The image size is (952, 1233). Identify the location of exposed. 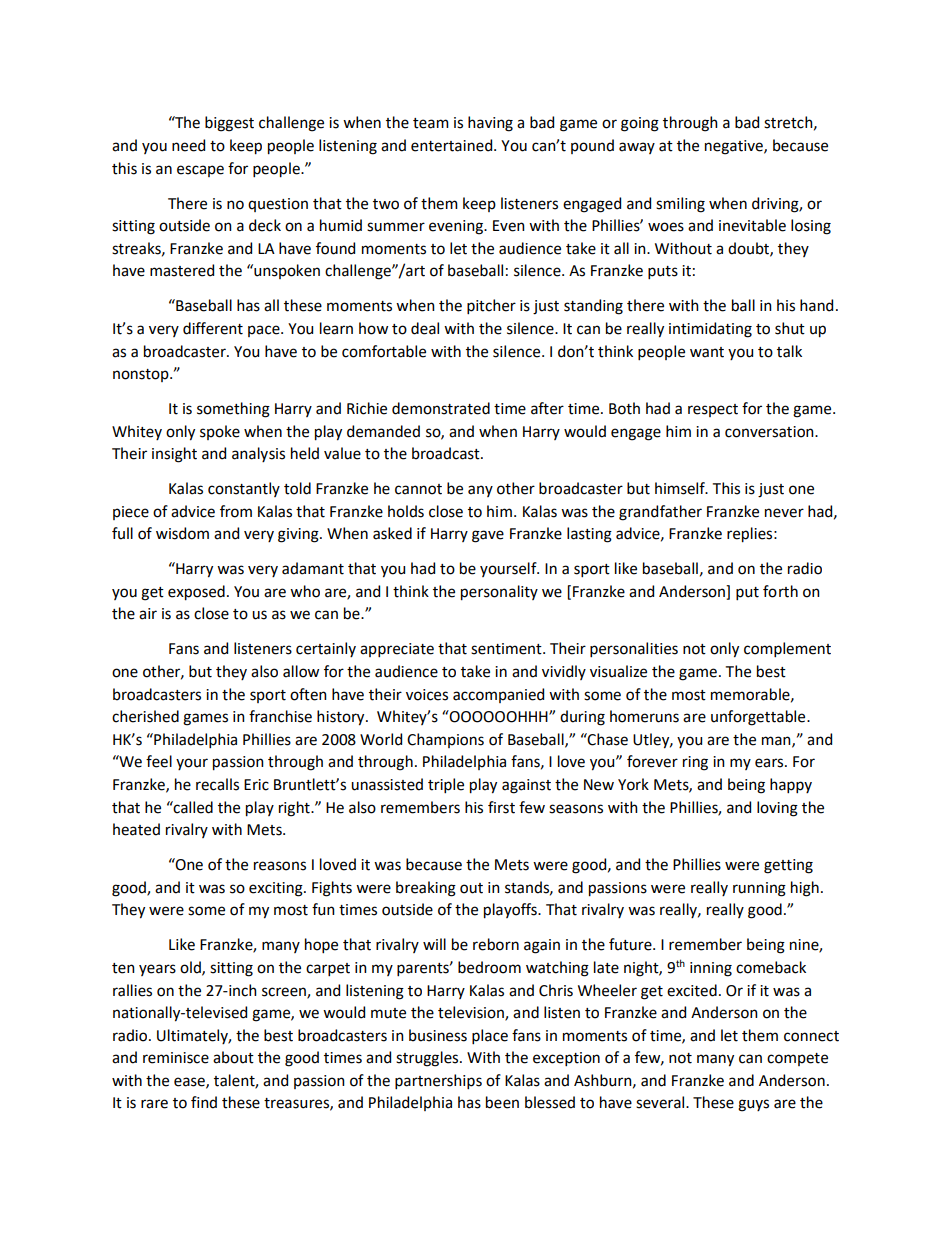
(196, 593).
